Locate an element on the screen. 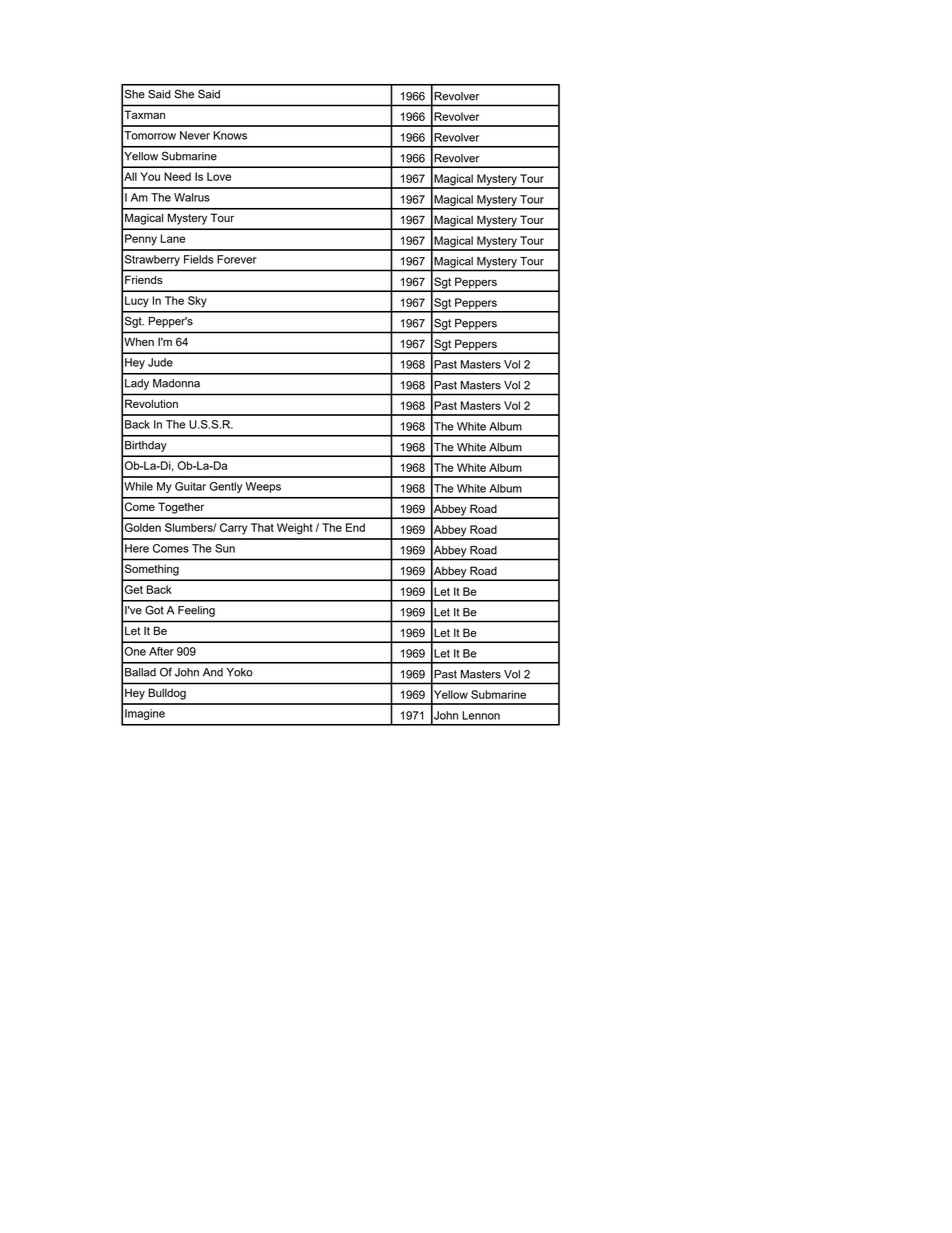 The height and width of the screenshot is (1233, 952). Lennon is located at coordinates (481, 715).
